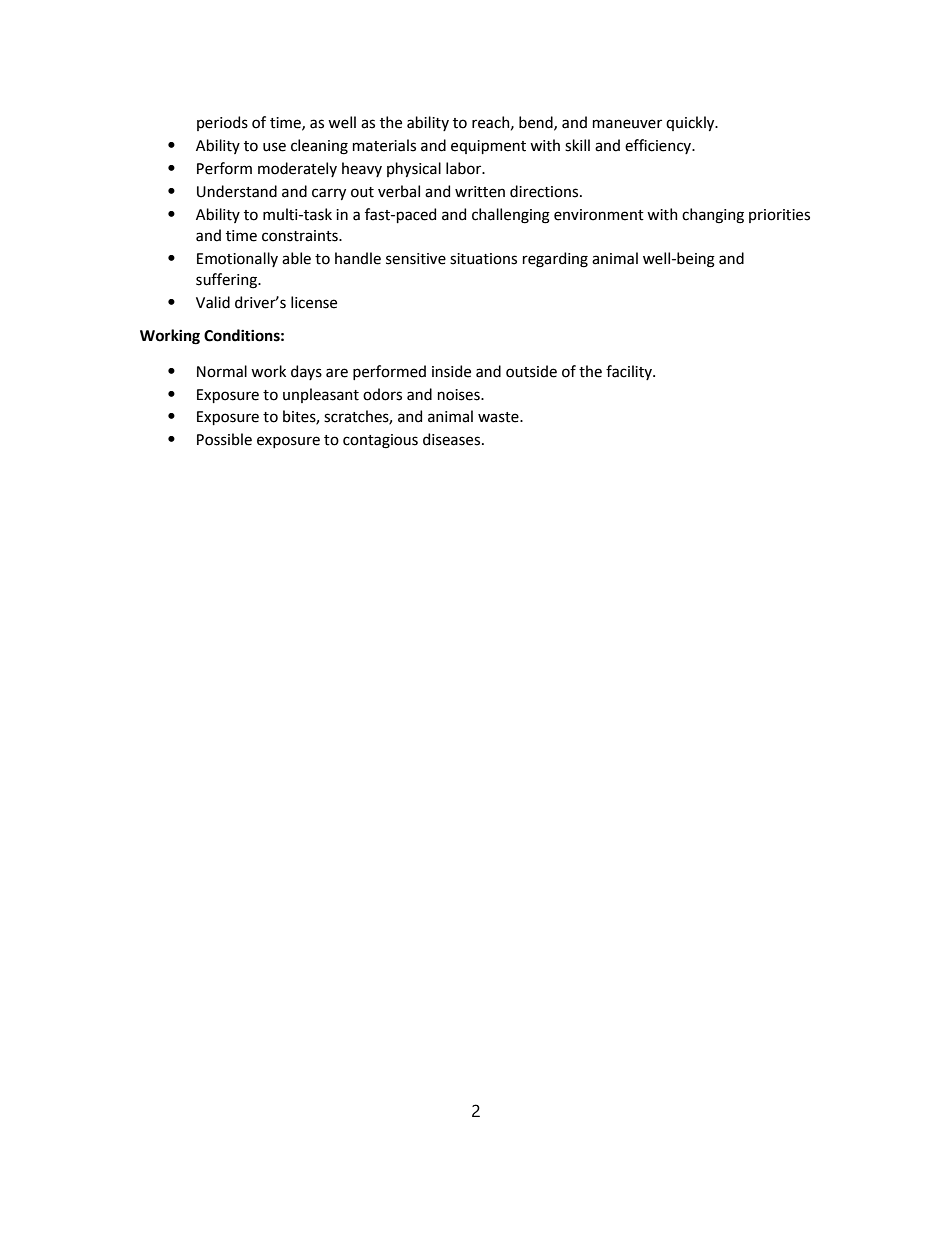  What do you see at coordinates (713, 216) in the screenshot?
I see `changing` at bounding box center [713, 216].
